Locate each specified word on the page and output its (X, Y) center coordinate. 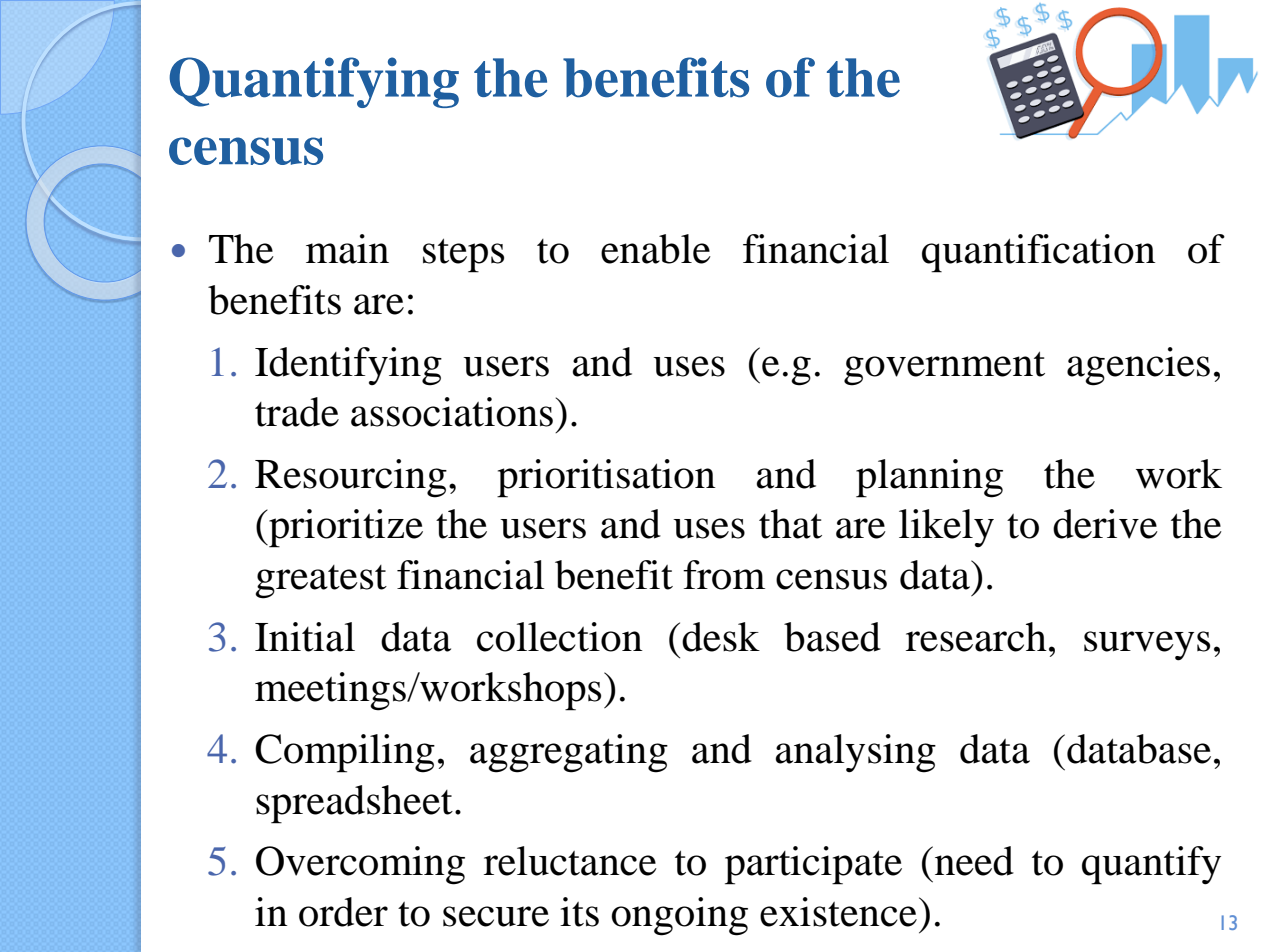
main (347, 249)
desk (721, 637)
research (976, 637)
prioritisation (606, 478)
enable (656, 249)
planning (929, 478)
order (343, 912)
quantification (1039, 253)
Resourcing (351, 478)
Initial (305, 637)
